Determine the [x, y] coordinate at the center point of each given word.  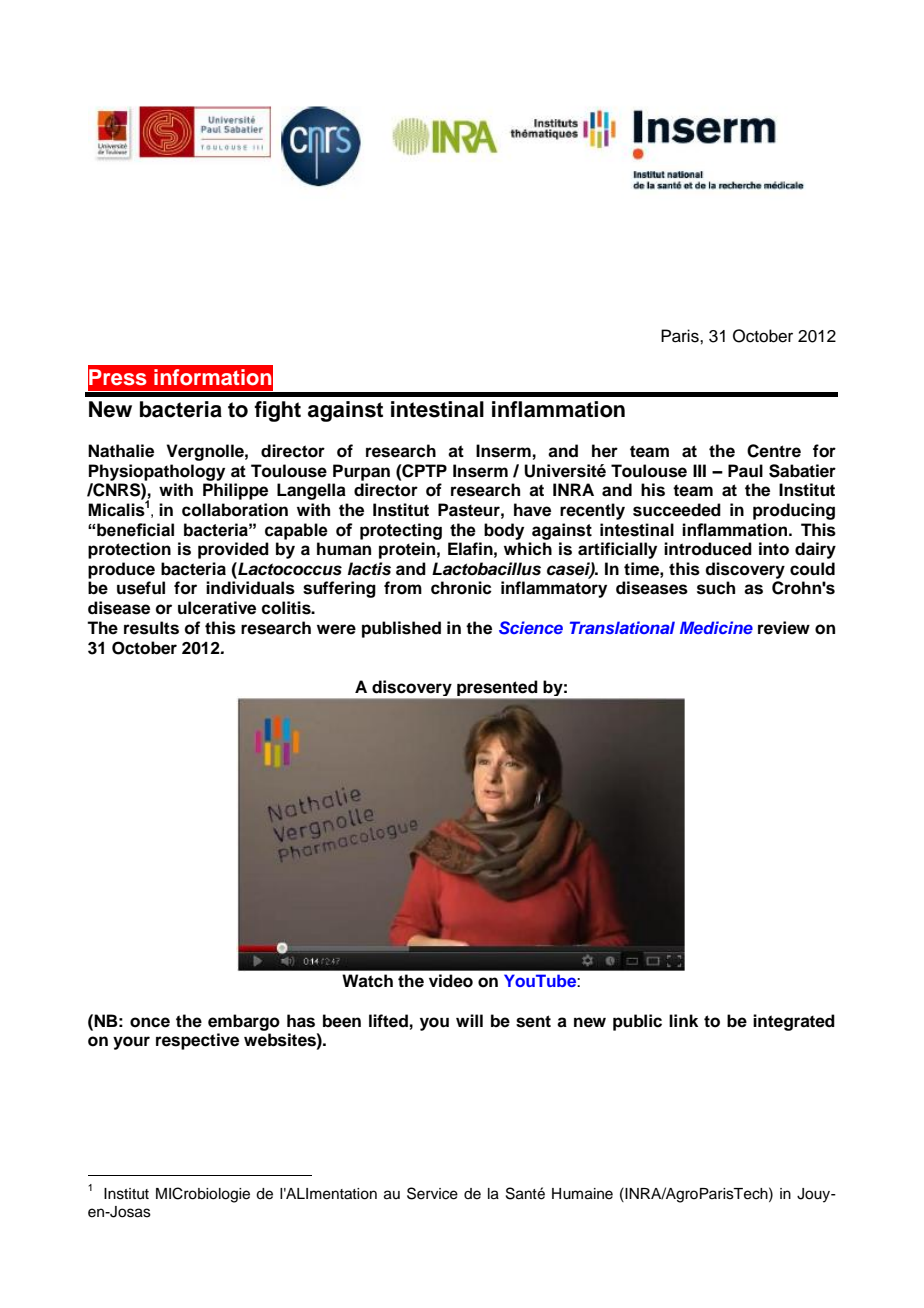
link [683, 1020]
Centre [774, 451]
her [605, 451]
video [451, 981]
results [151, 628]
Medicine [716, 627]
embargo [244, 1022]
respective [197, 1041]
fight [277, 411]
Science [531, 628]
